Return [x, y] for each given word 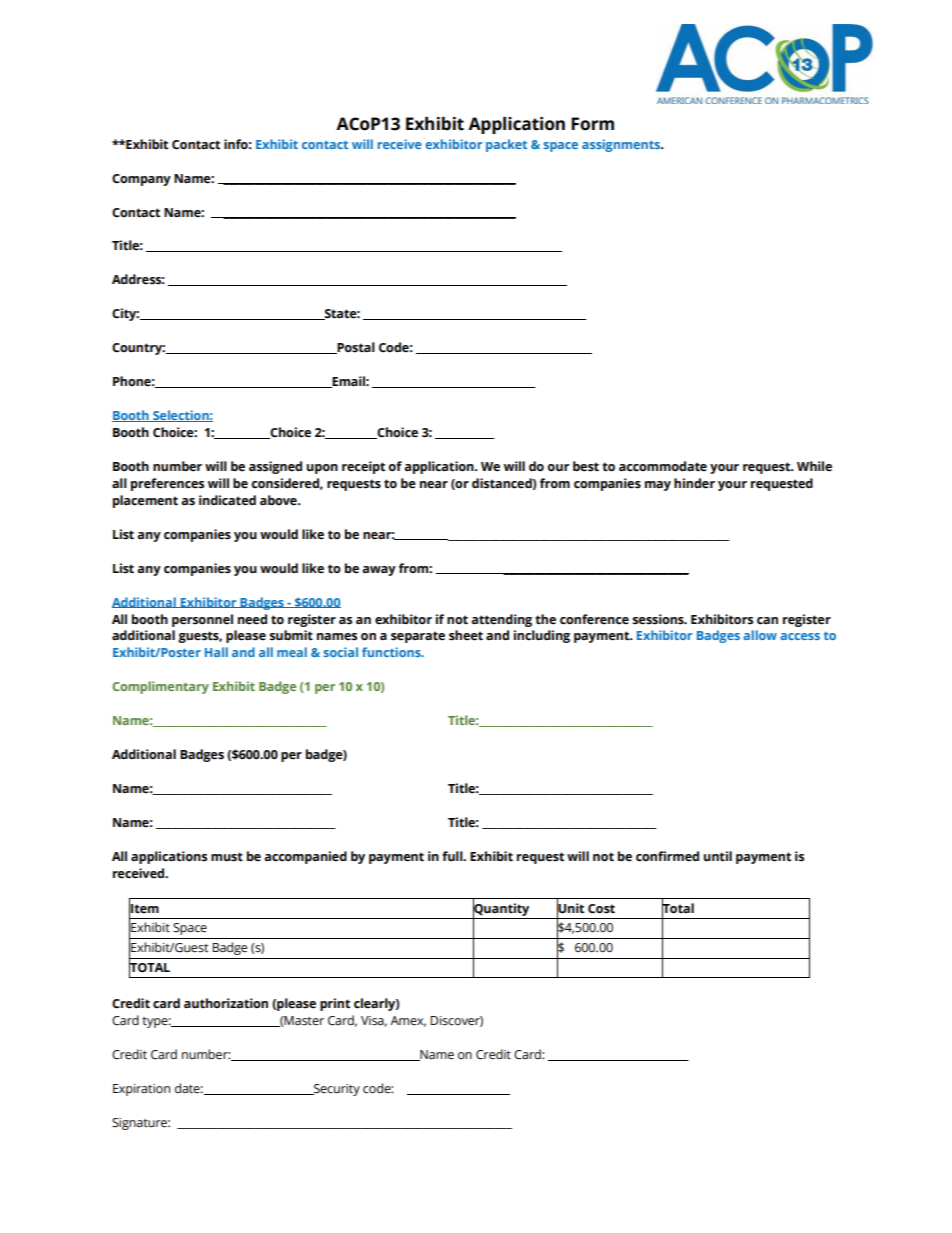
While [814, 466]
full [453, 856]
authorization [226, 1003]
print [335, 1004]
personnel [202, 620]
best [586, 466]
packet [506, 145]
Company [141, 180]
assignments [622, 145]
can [767, 621]
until [718, 856]
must [227, 857]
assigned [275, 467]
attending [501, 620]
